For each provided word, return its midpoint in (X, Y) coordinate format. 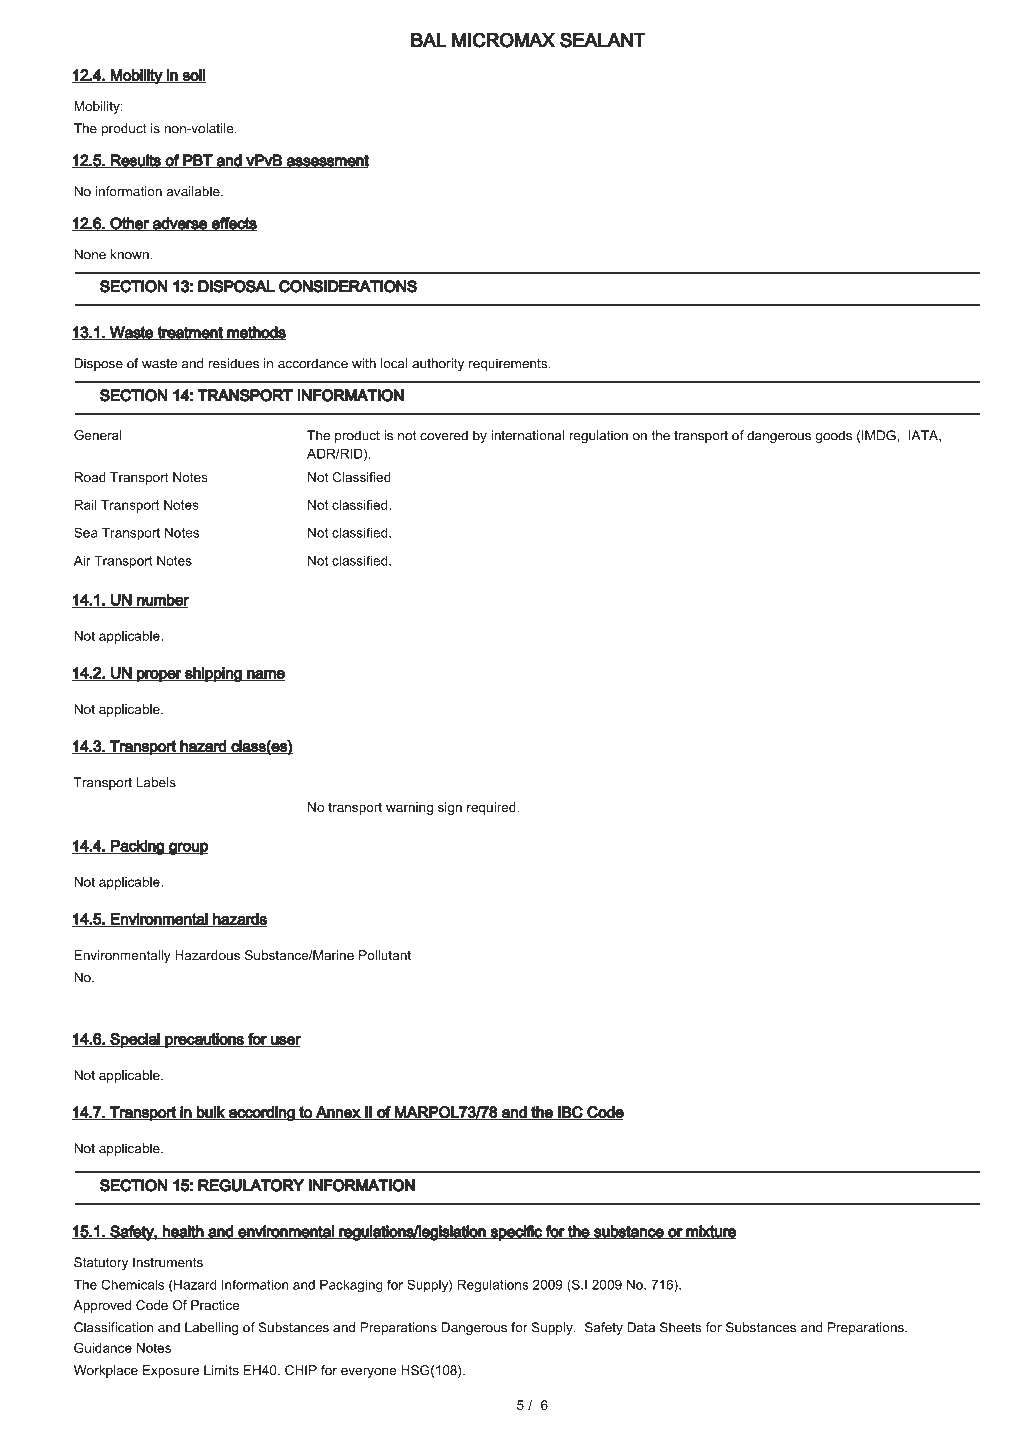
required (492, 808)
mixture (711, 1232)
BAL (428, 40)
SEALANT (603, 40)
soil (193, 76)
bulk (211, 1113)
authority (438, 364)
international (527, 435)
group (187, 848)
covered (444, 435)
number (162, 600)
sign (450, 808)
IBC (570, 1113)
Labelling (212, 1328)
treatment (190, 333)
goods (833, 436)
